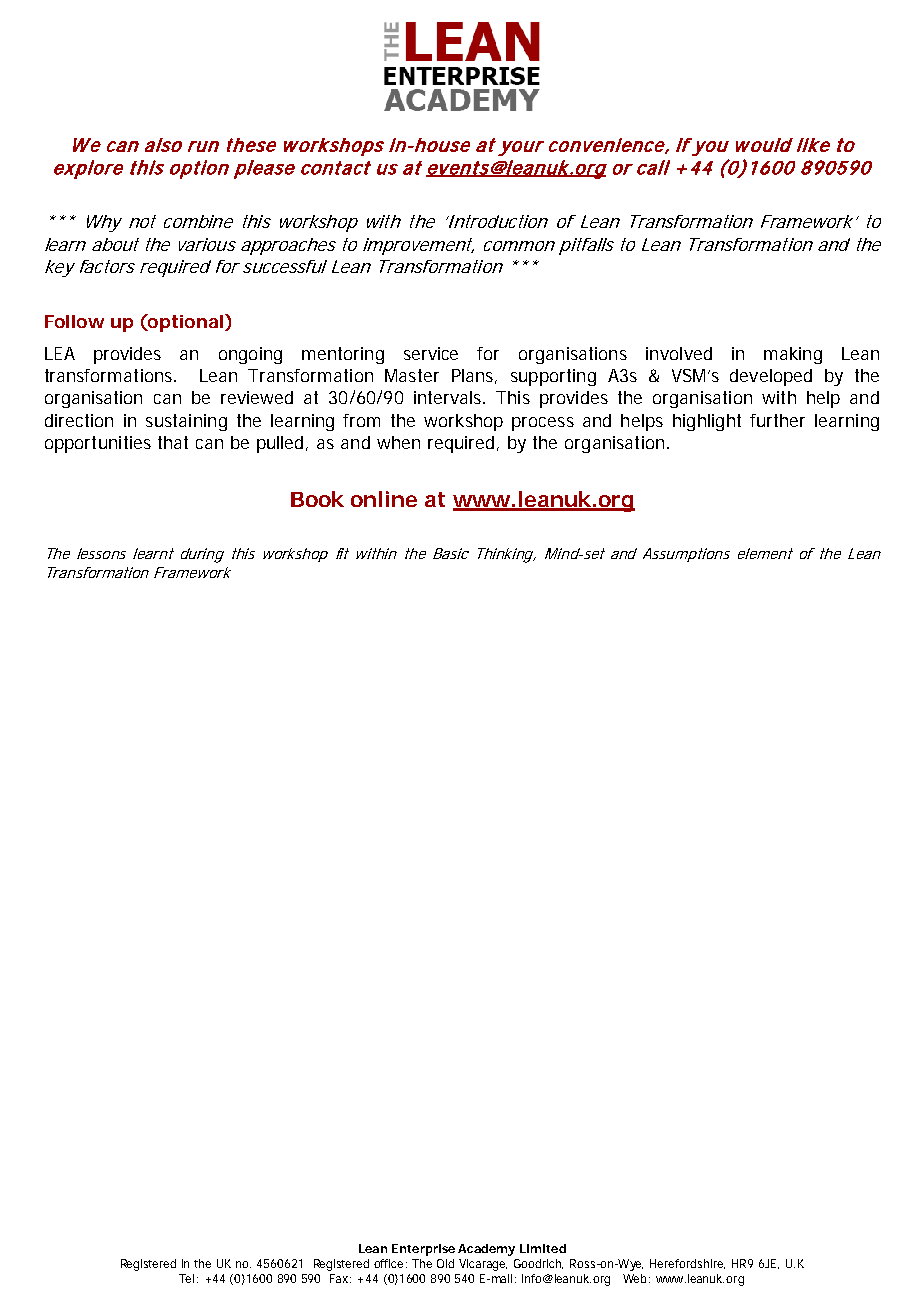 The height and width of the image is (1308, 924). I want to click on Fax, so click(340, 1278).
